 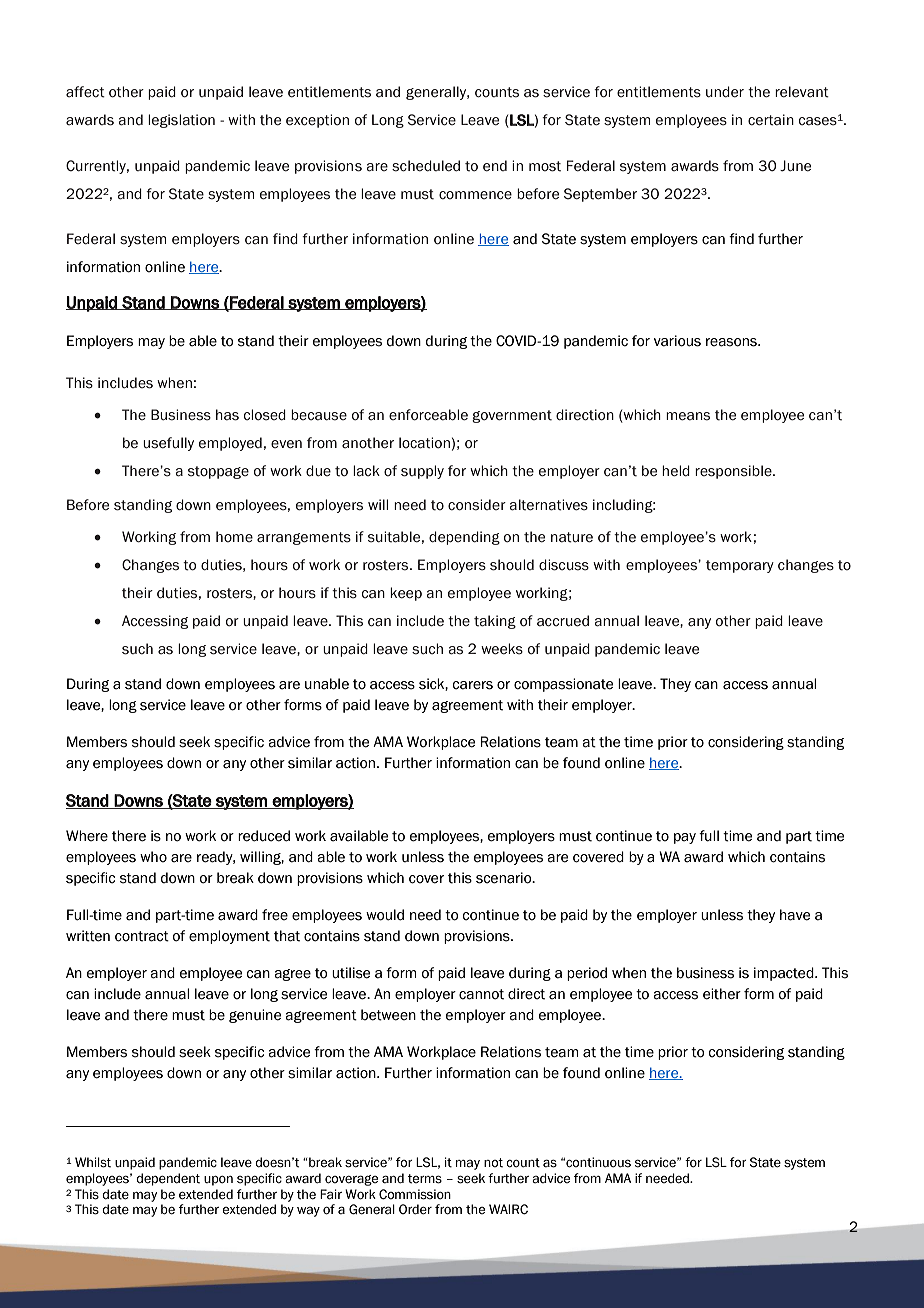 I want to click on home, so click(x=234, y=536).
